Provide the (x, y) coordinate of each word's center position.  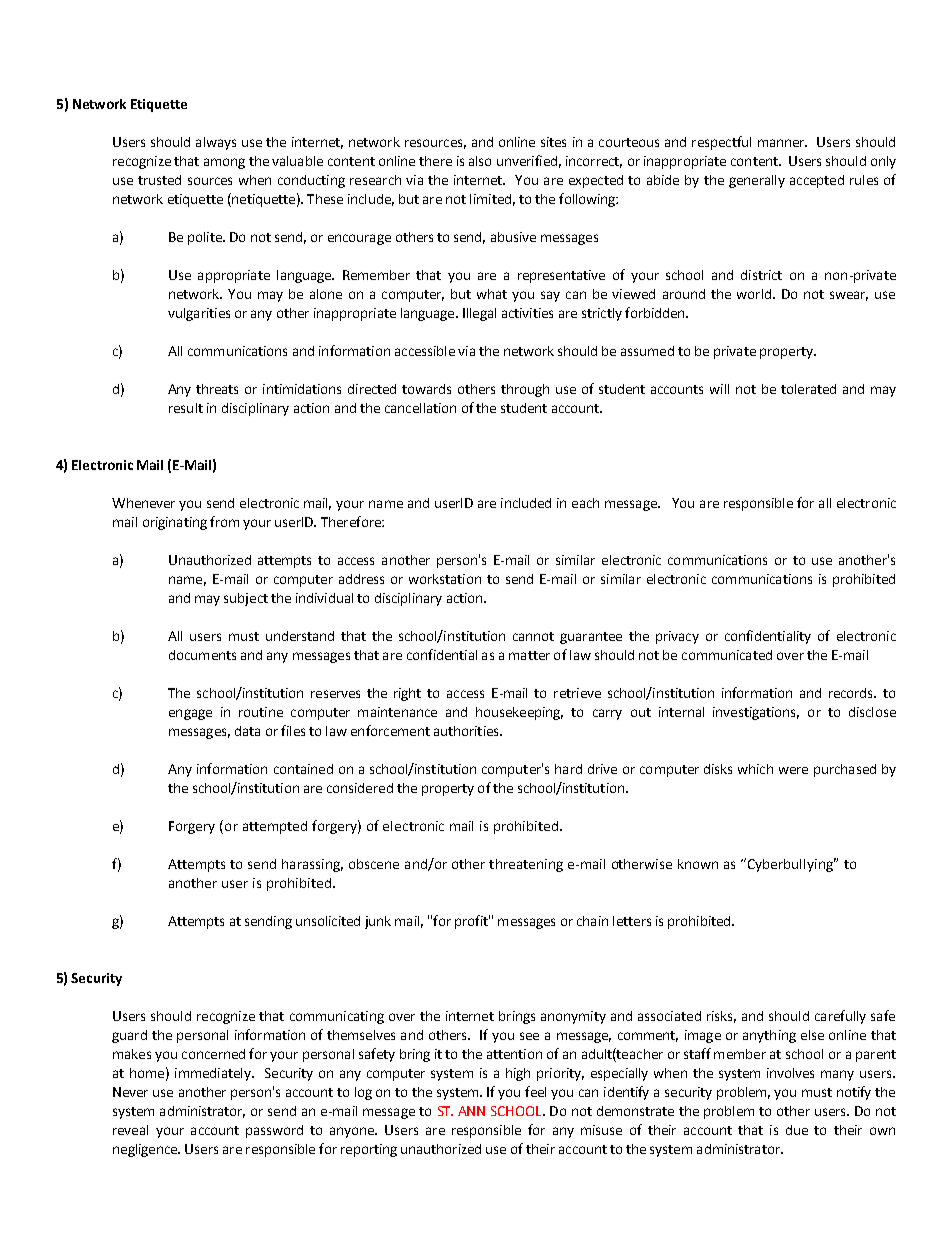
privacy (677, 637)
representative (561, 276)
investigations (756, 713)
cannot (533, 636)
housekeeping (519, 713)
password (274, 1131)
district (761, 275)
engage (190, 714)
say (550, 296)
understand (300, 636)
